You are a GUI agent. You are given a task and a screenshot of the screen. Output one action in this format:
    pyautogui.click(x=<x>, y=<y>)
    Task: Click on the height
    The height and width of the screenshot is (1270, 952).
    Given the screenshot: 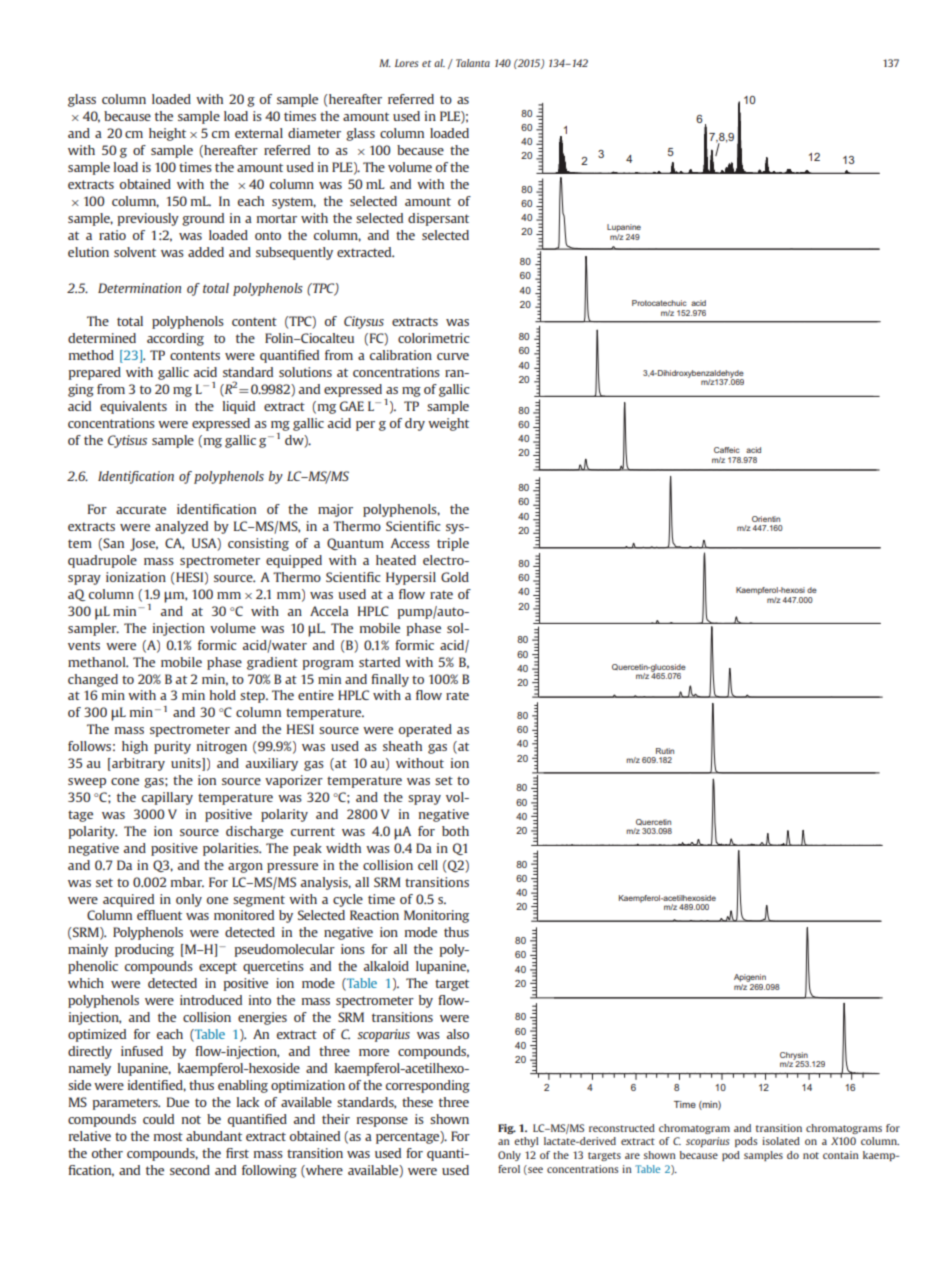 What is the action you would take?
    pyautogui.click(x=167, y=134)
